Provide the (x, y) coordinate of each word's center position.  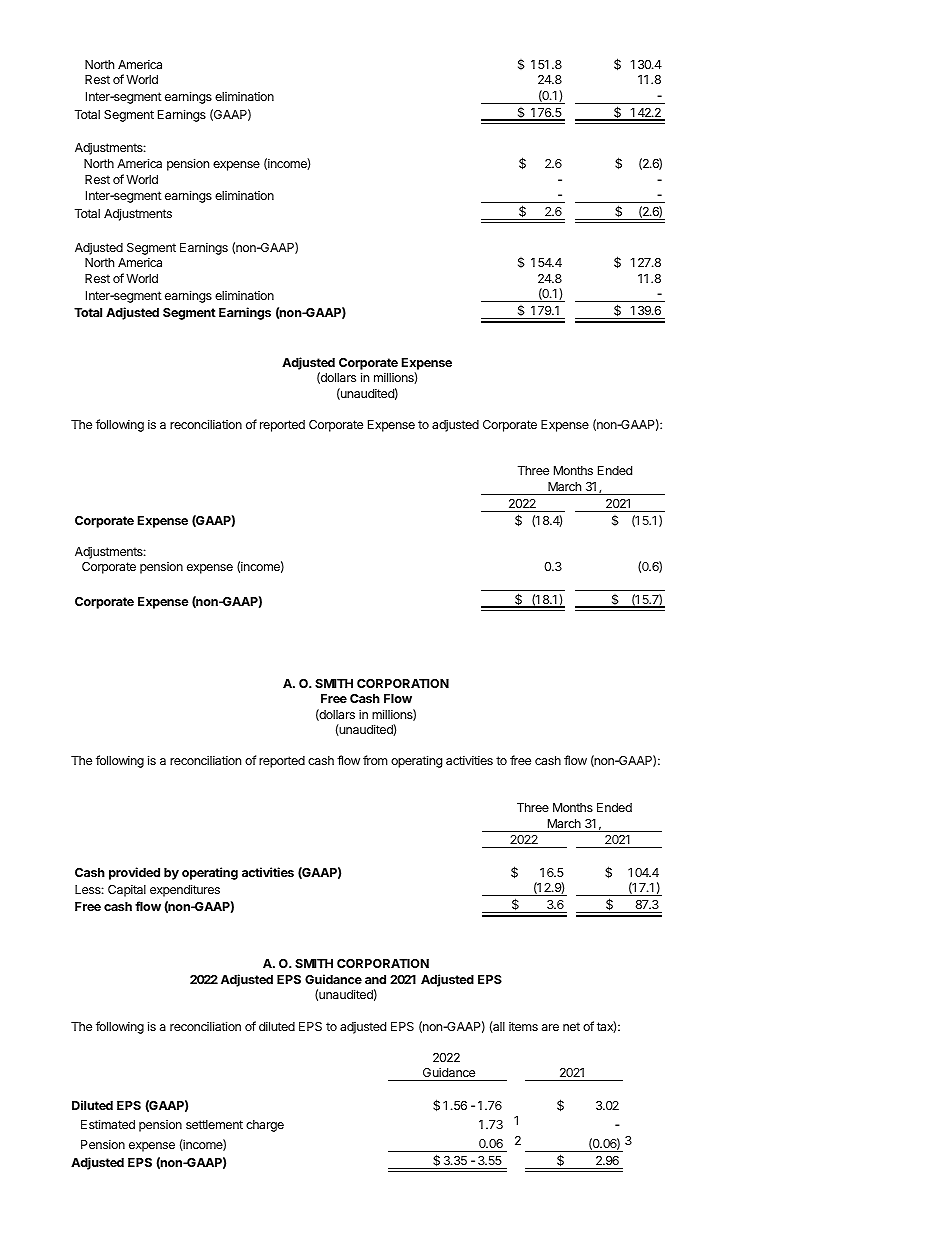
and (375, 979)
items (523, 1026)
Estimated (108, 1124)
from (375, 760)
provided (134, 873)
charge (265, 1126)
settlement (214, 1124)
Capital (127, 890)
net (571, 1026)
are (550, 1027)
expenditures (185, 890)
